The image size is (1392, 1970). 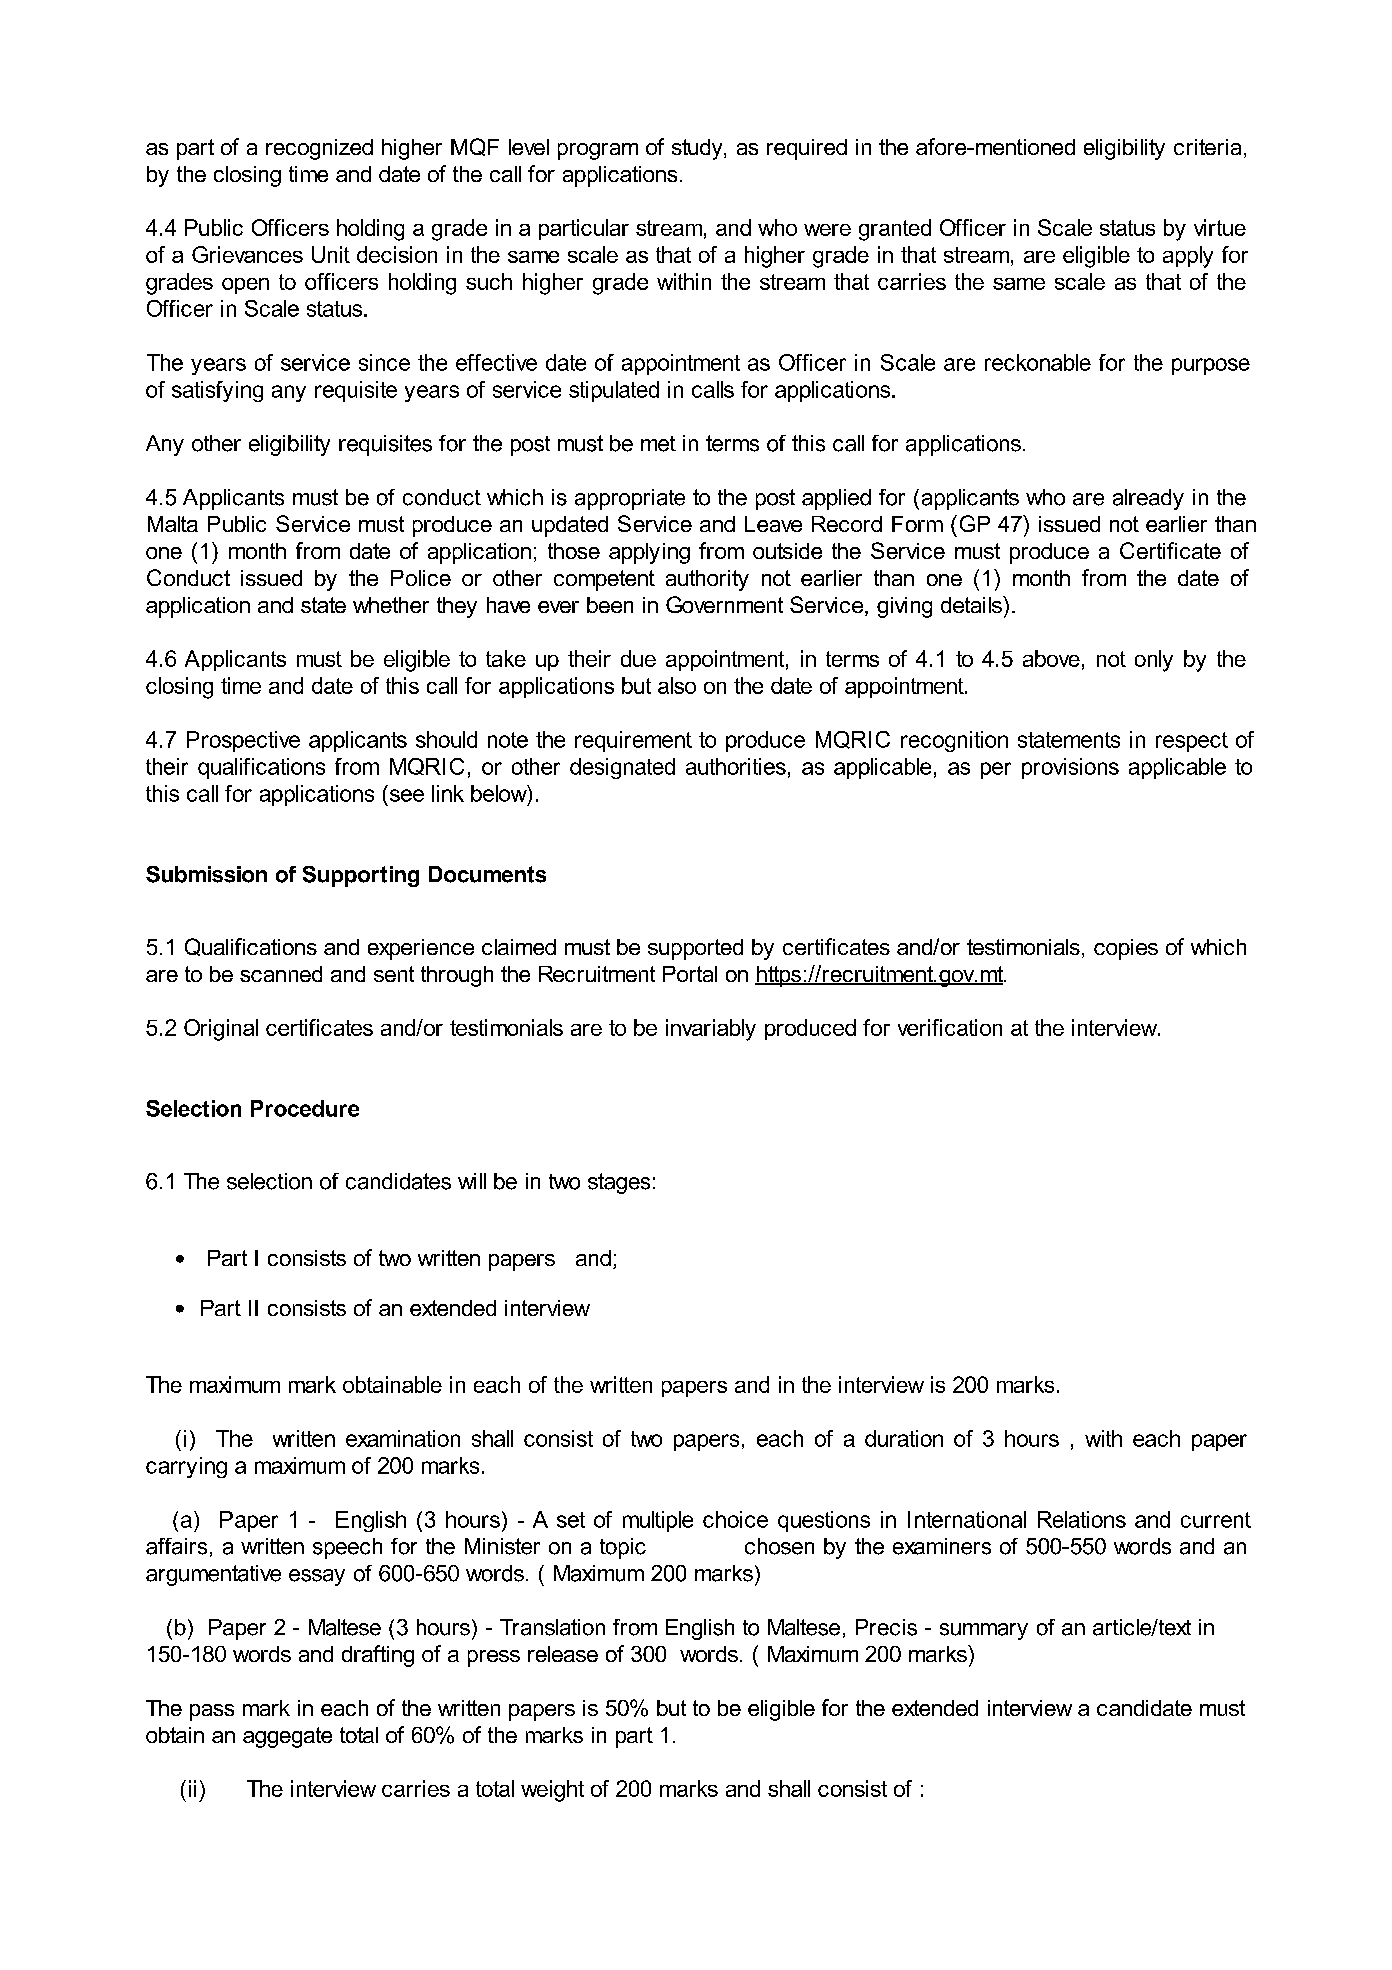 What do you see at coordinates (698, 149) in the screenshot?
I see `study` at bounding box center [698, 149].
